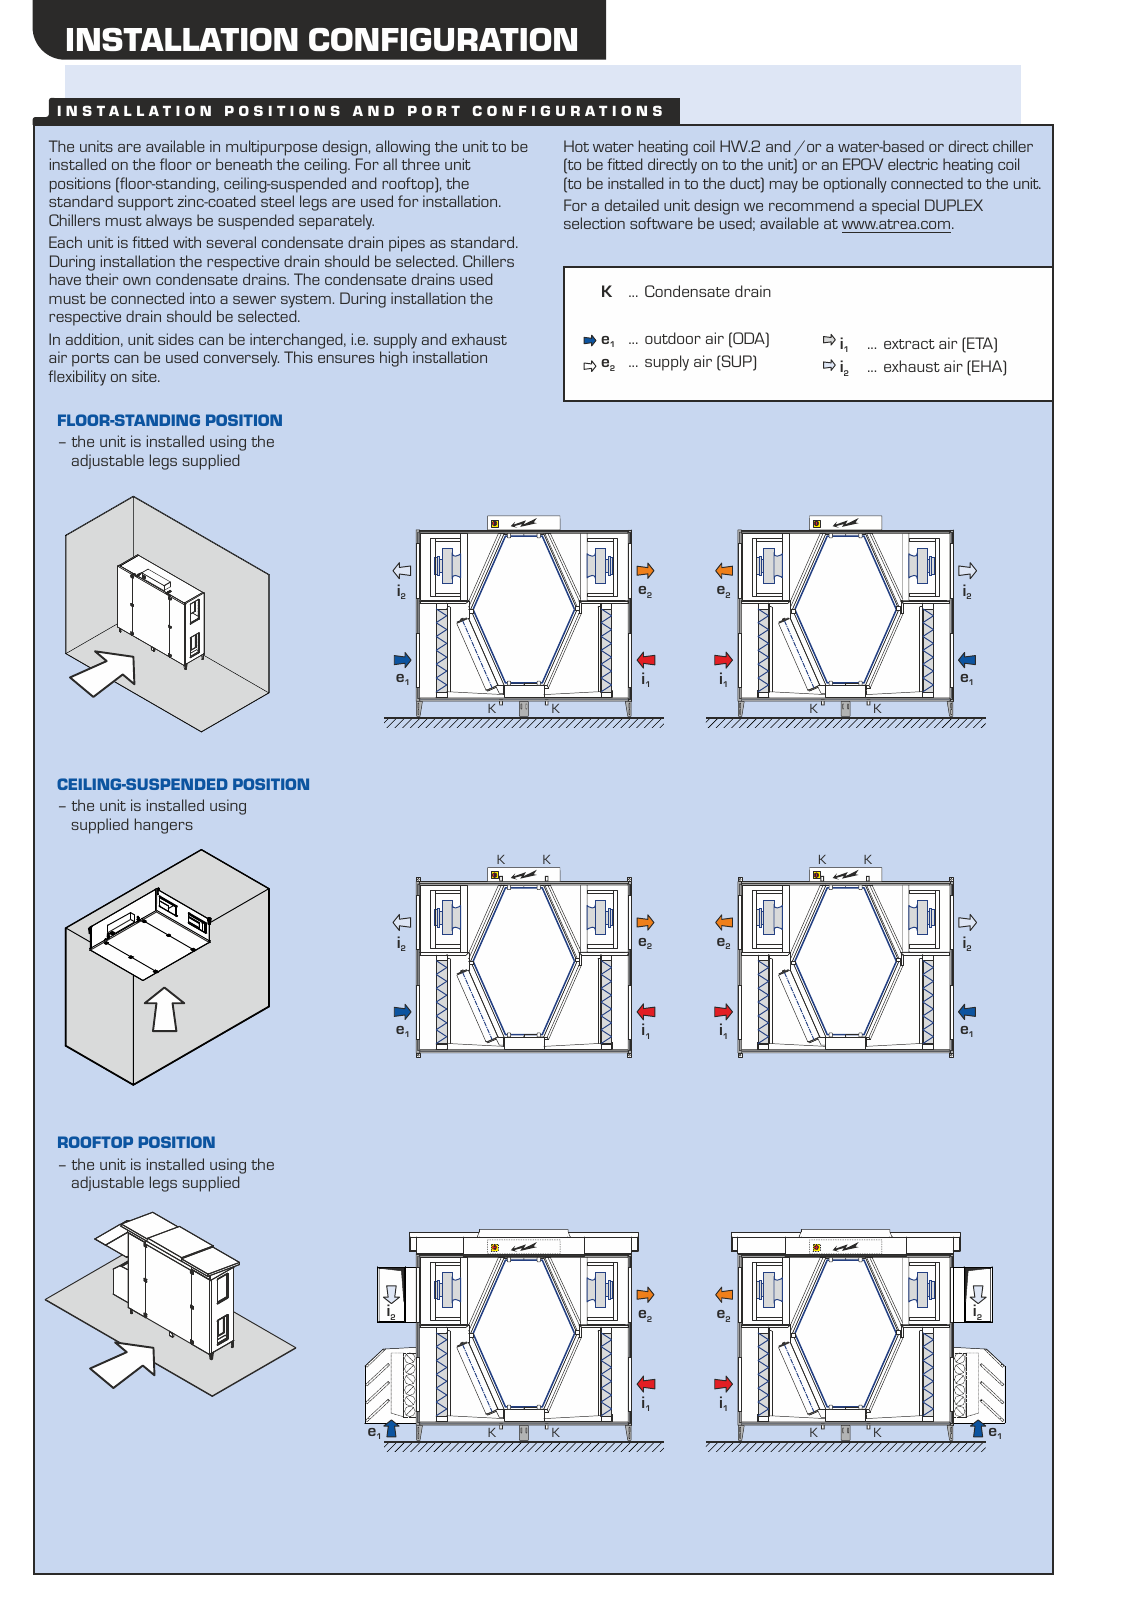  Describe the element at coordinates (271, 148) in the page. I see `multipurpose` at that location.
